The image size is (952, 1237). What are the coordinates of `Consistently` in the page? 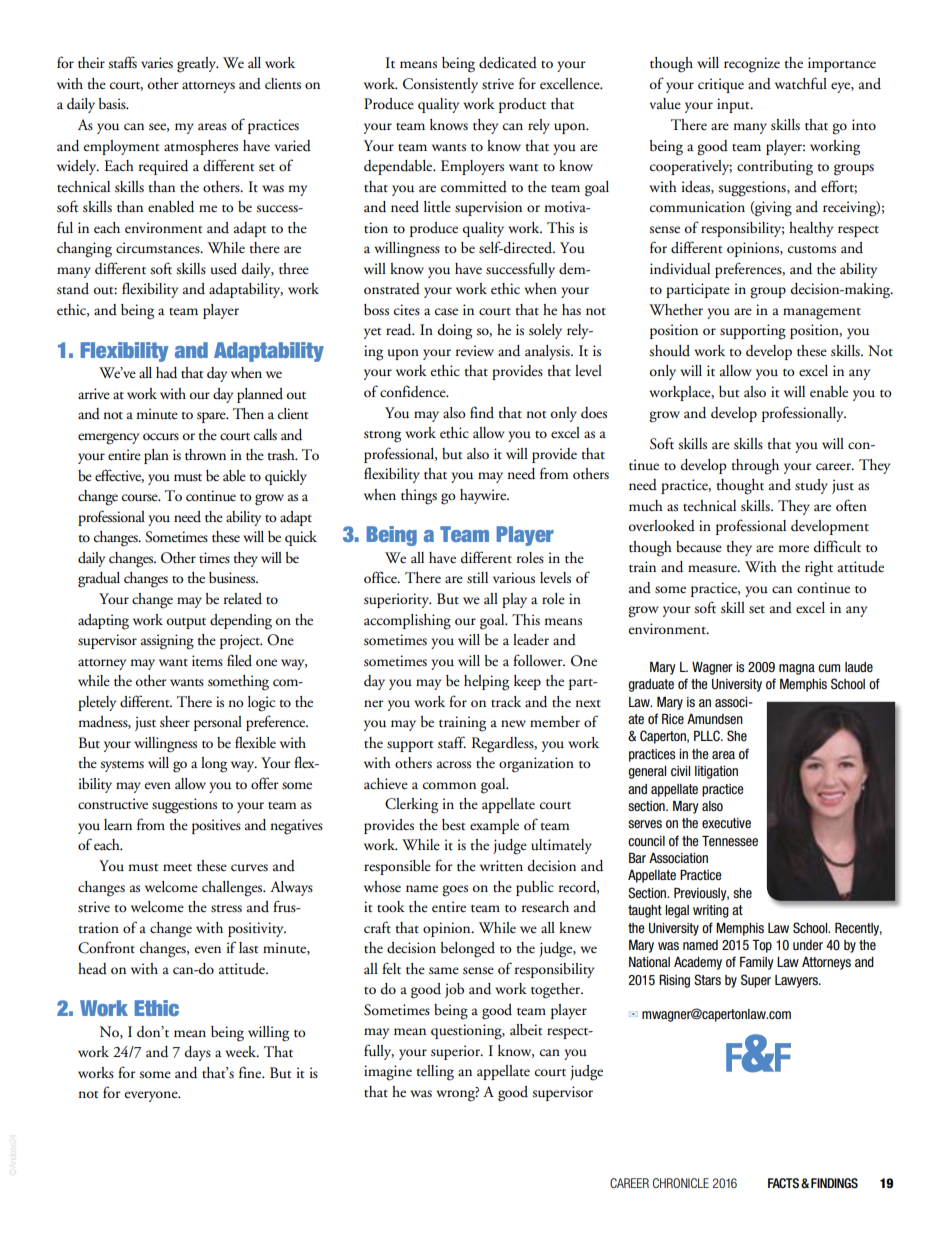 It's located at (440, 85).
